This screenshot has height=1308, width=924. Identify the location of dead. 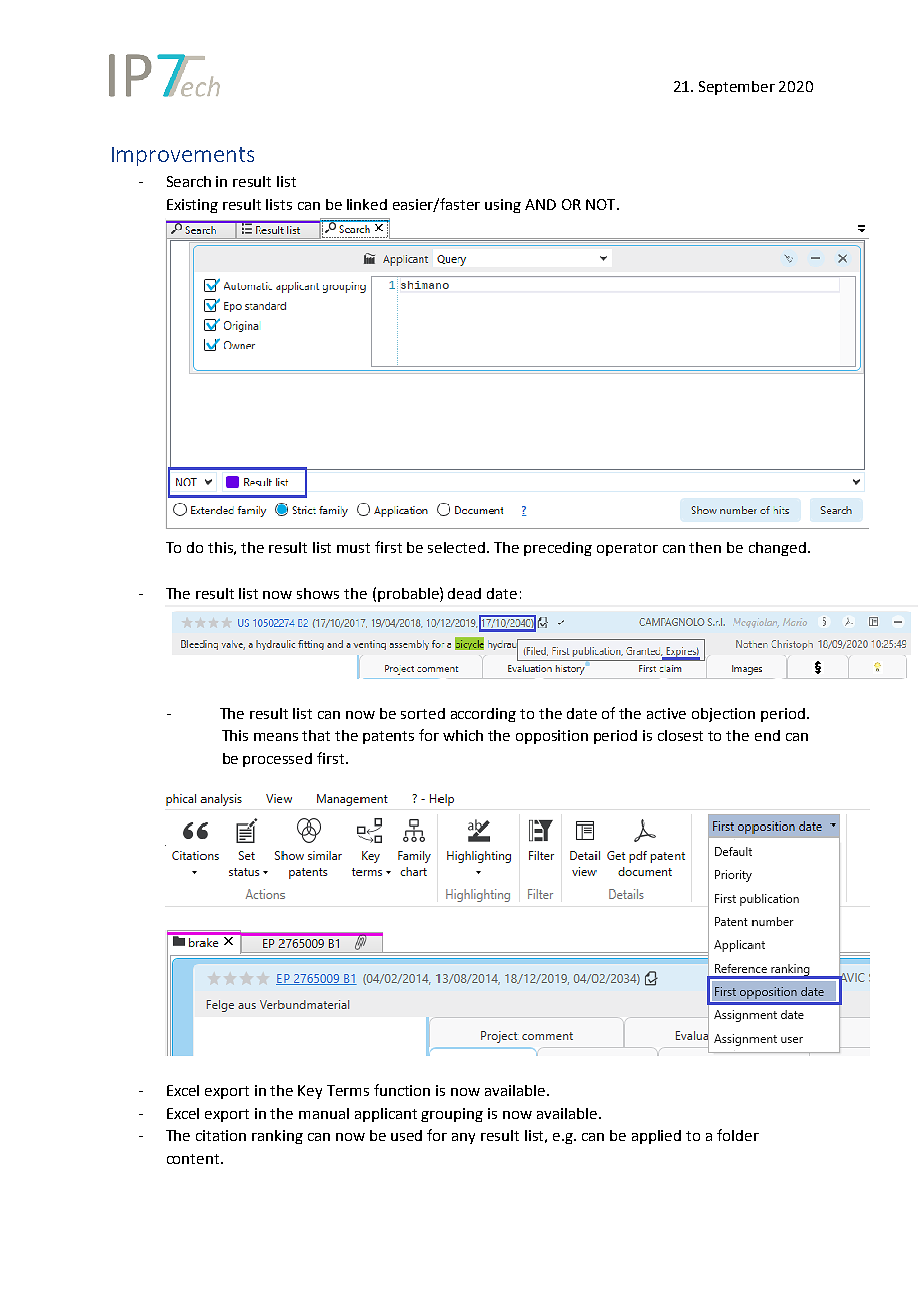
(464, 593).
